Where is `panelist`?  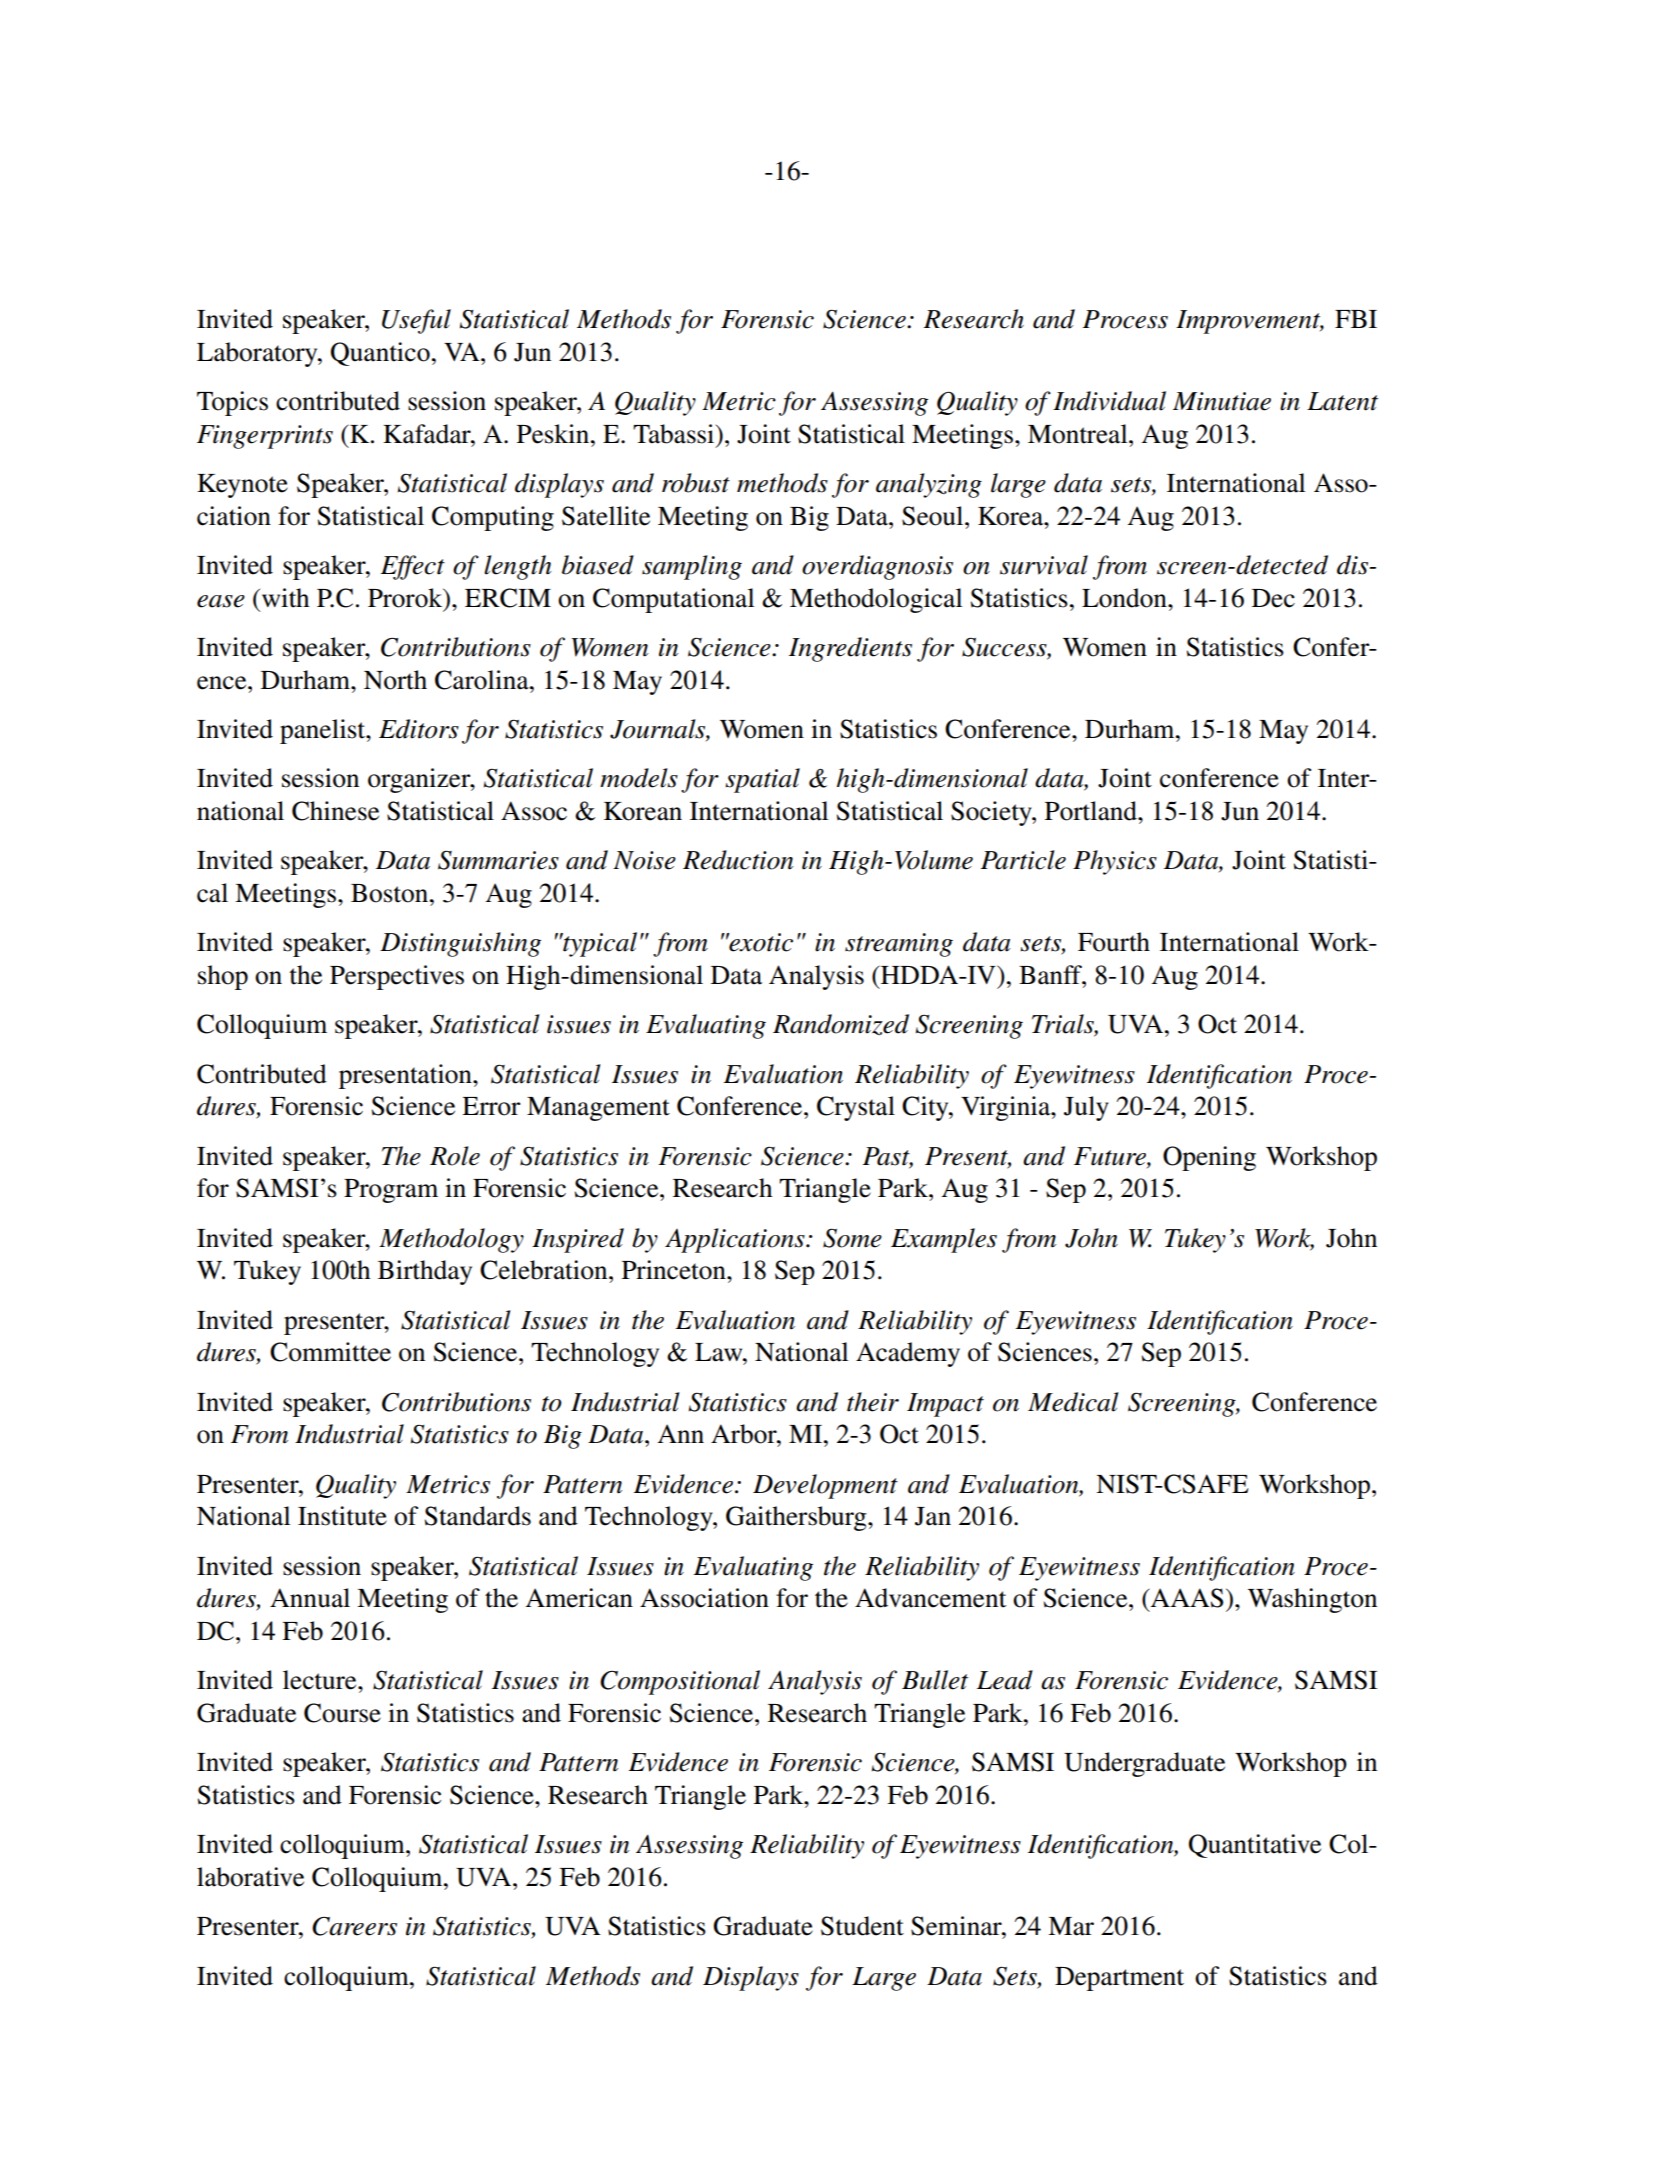 panelist is located at coordinates (324, 731).
